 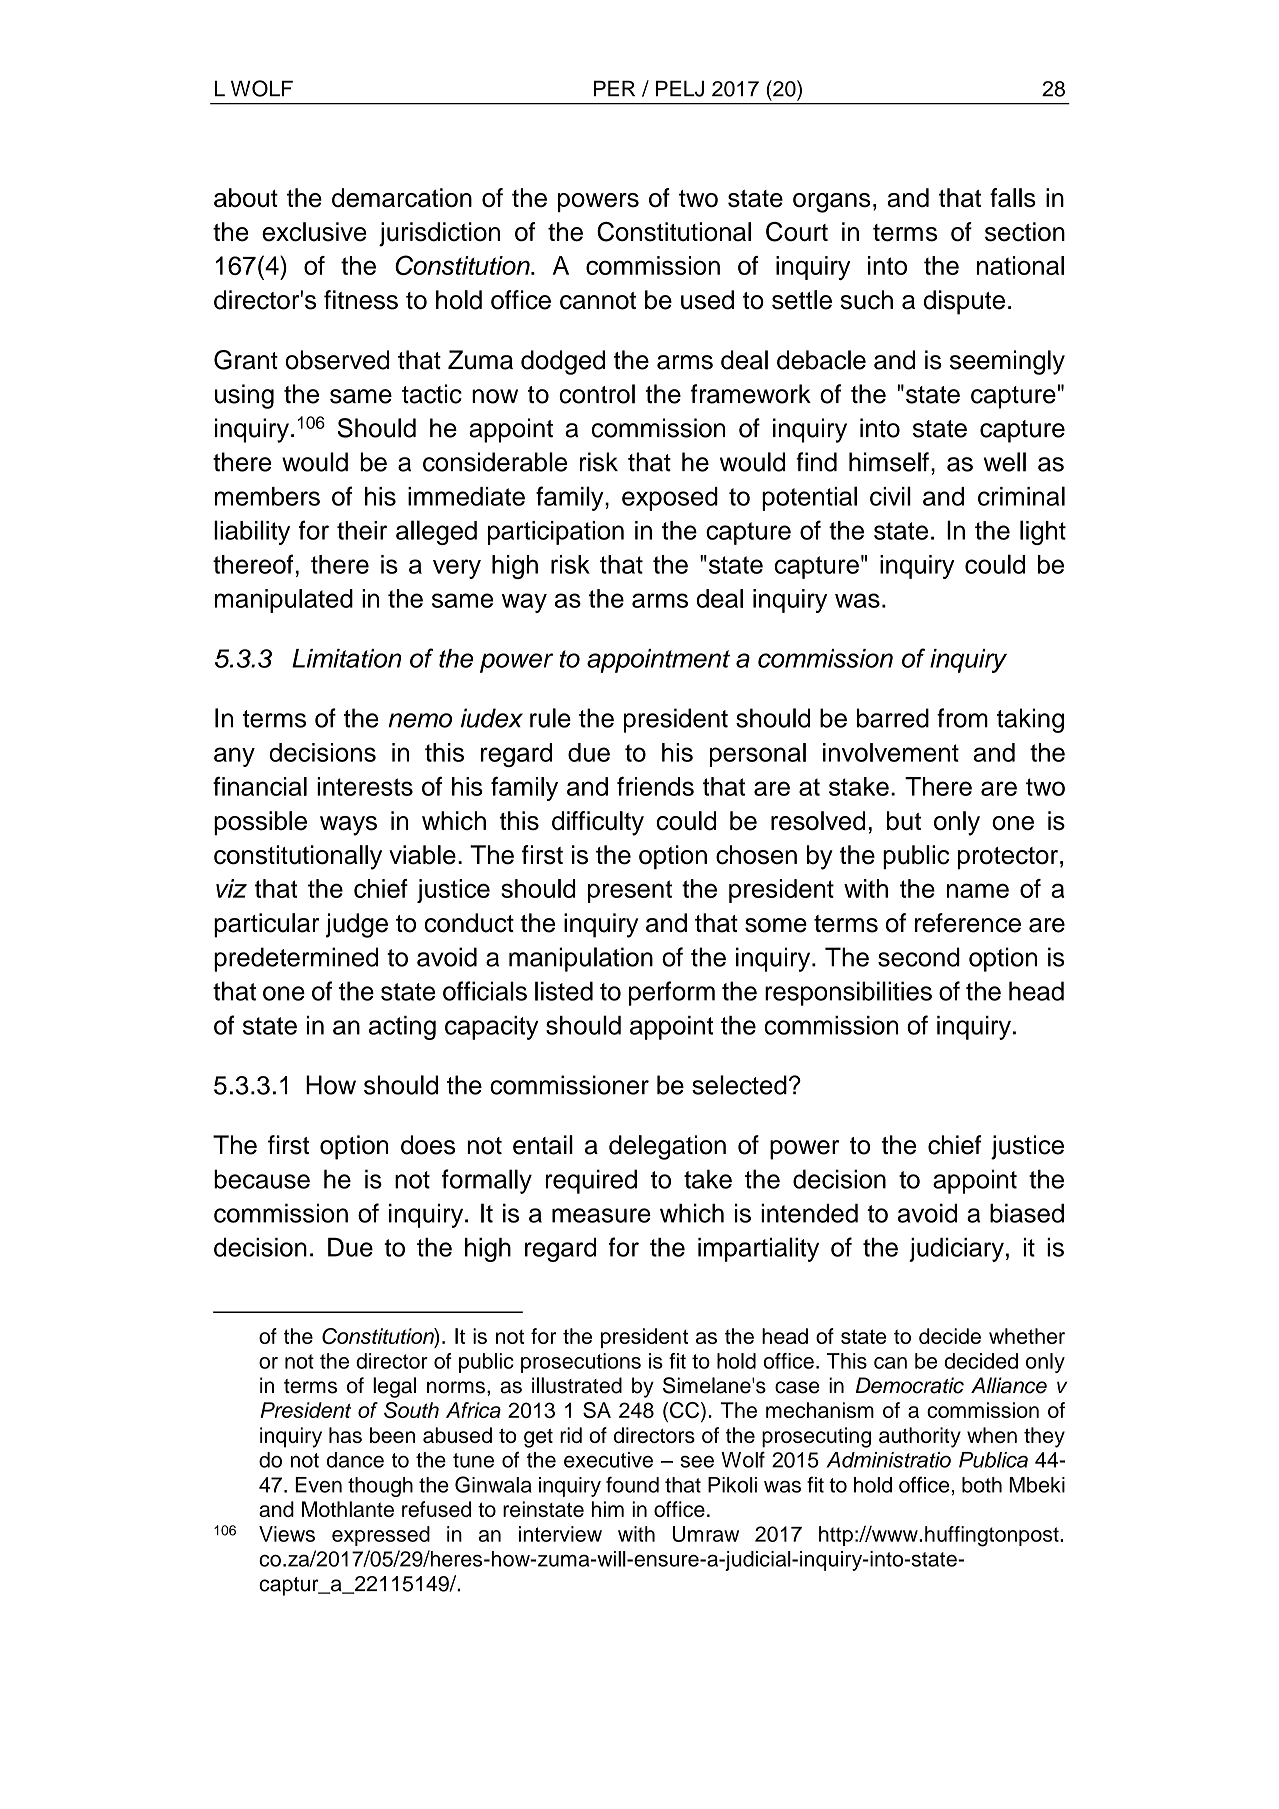 I want to click on Even, so click(x=318, y=1485).
